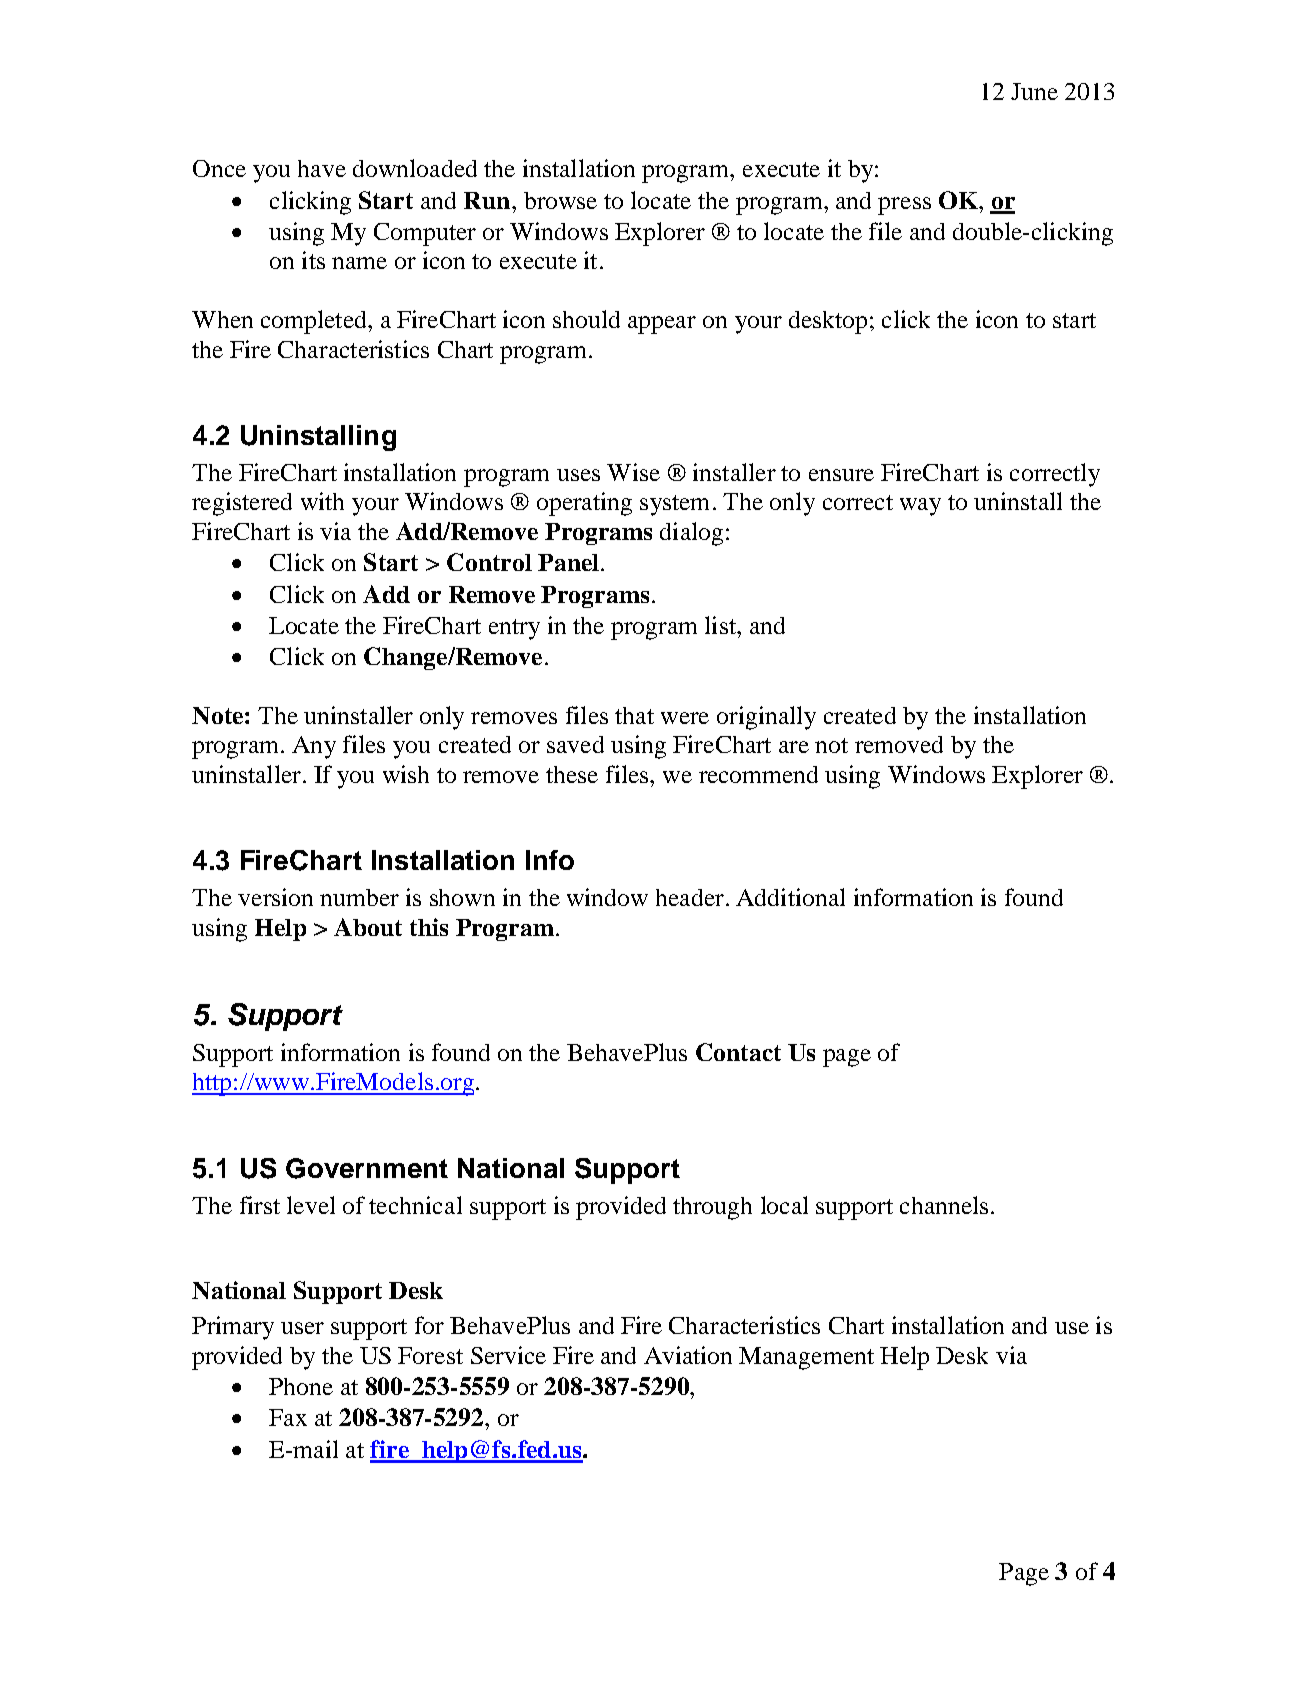  What do you see at coordinates (560, 200) in the screenshot?
I see `browse` at bounding box center [560, 200].
